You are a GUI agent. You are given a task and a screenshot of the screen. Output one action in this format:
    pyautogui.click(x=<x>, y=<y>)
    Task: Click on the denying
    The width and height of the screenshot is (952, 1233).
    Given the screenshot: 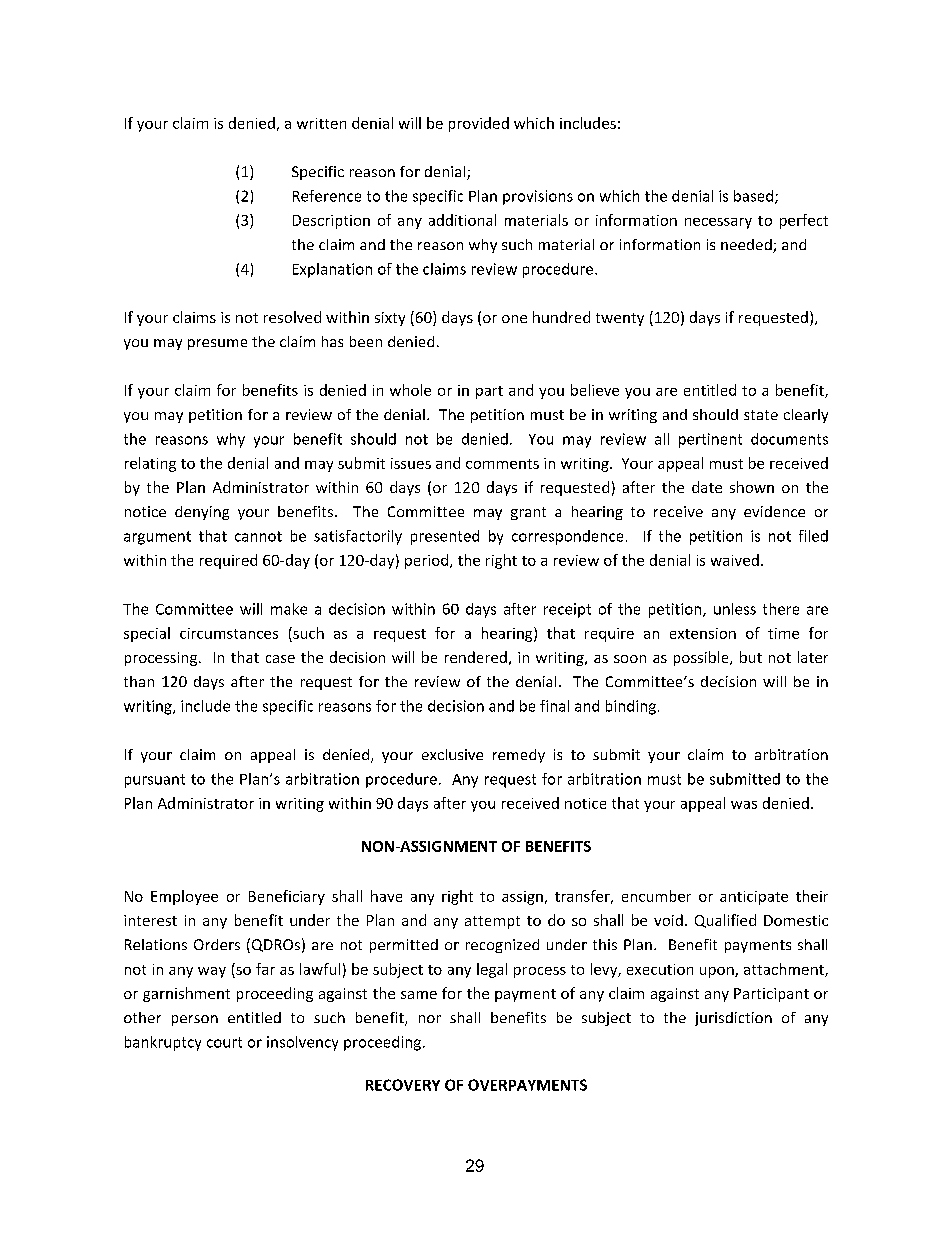 What is the action you would take?
    pyautogui.click(x=202, y=513)
